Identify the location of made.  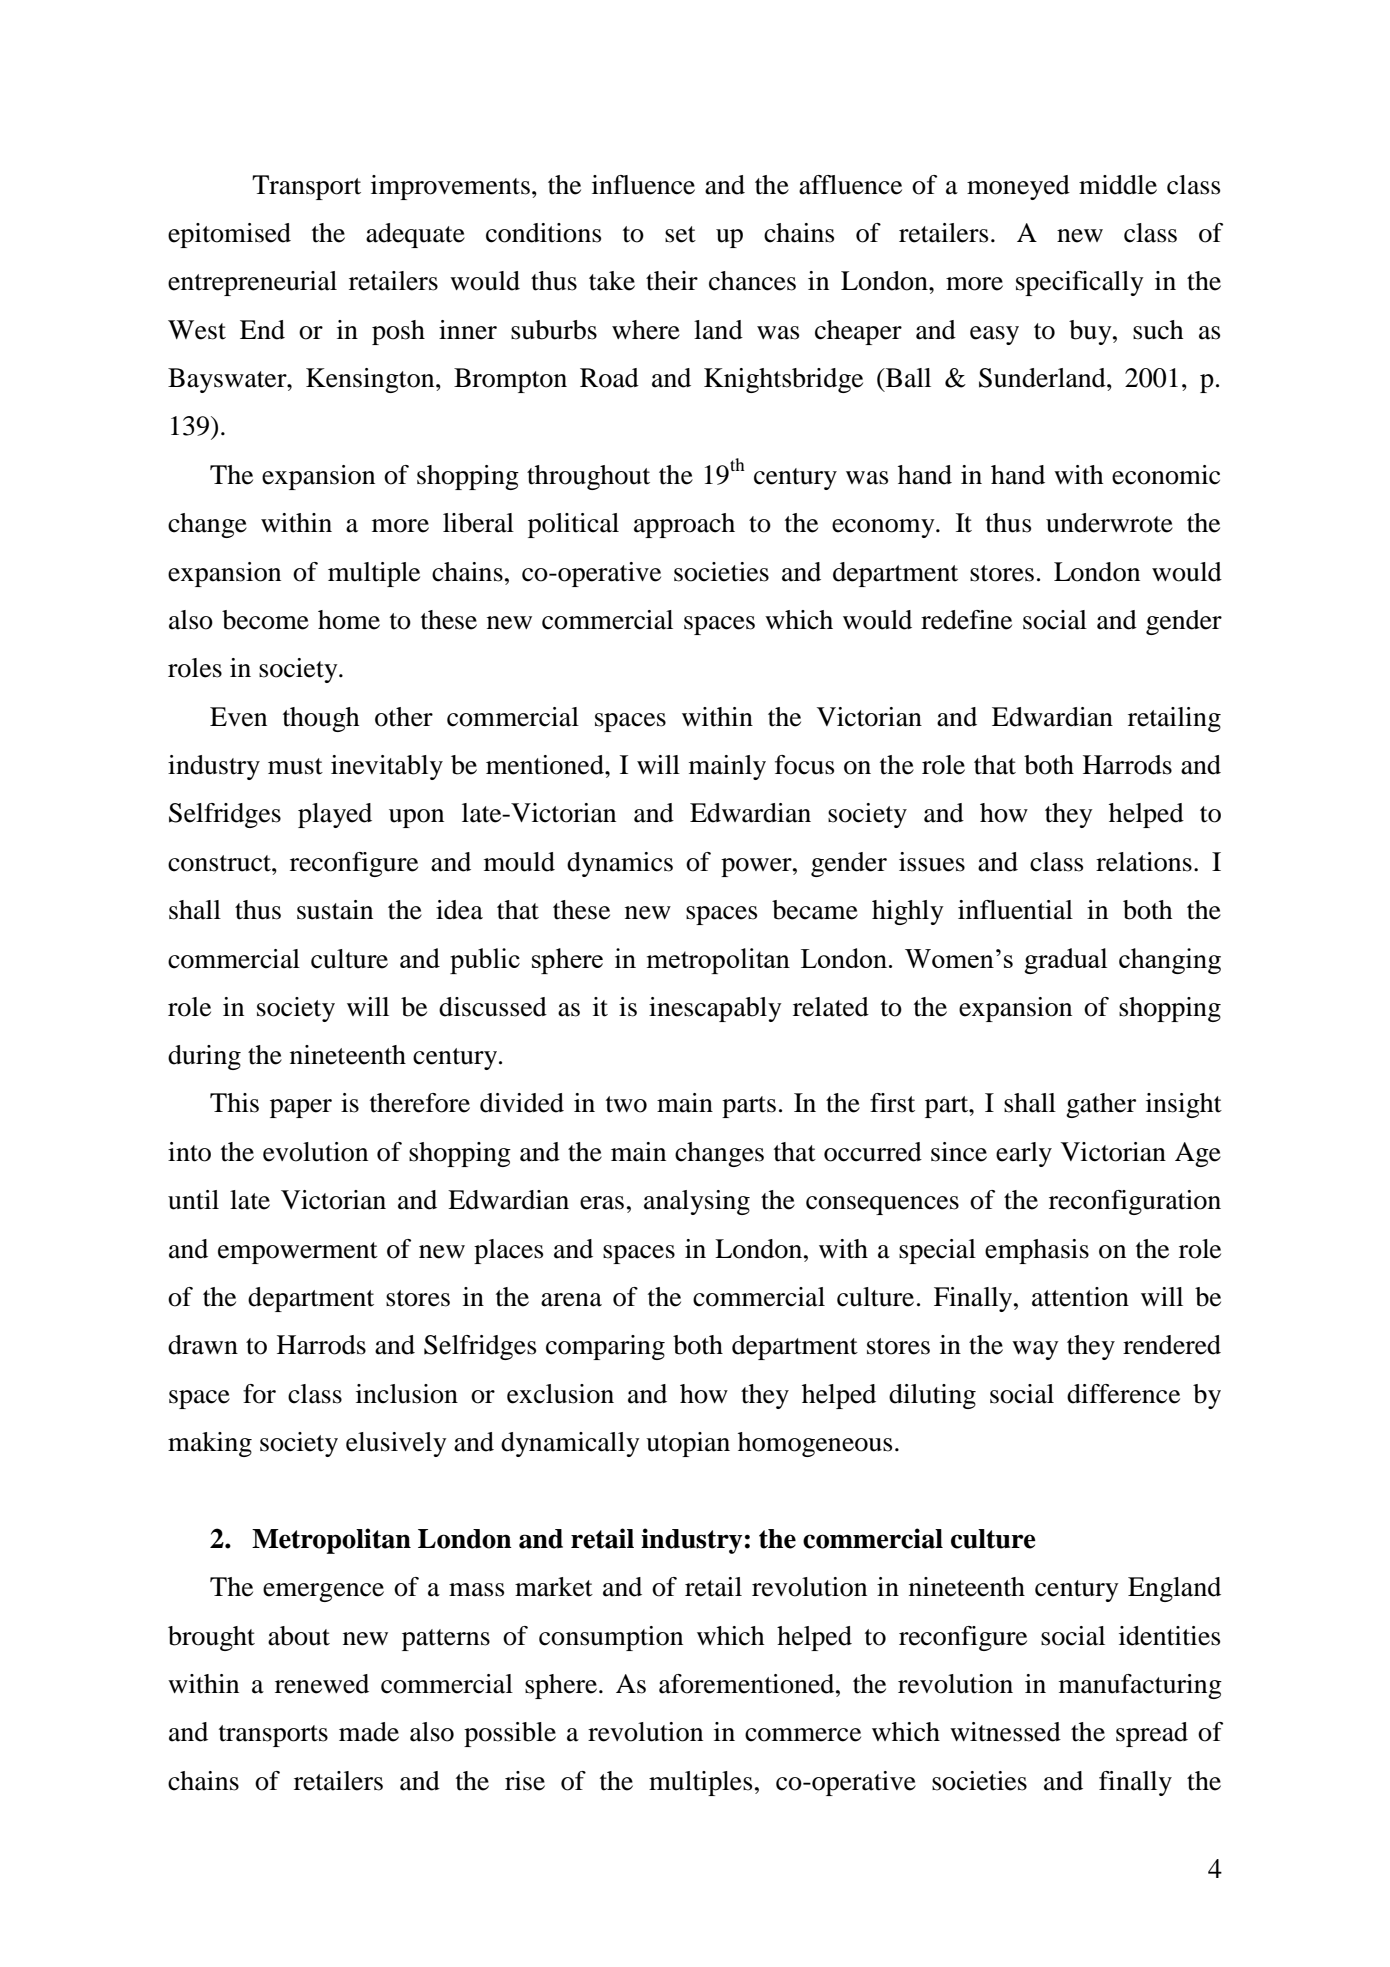
(369, 1732).
